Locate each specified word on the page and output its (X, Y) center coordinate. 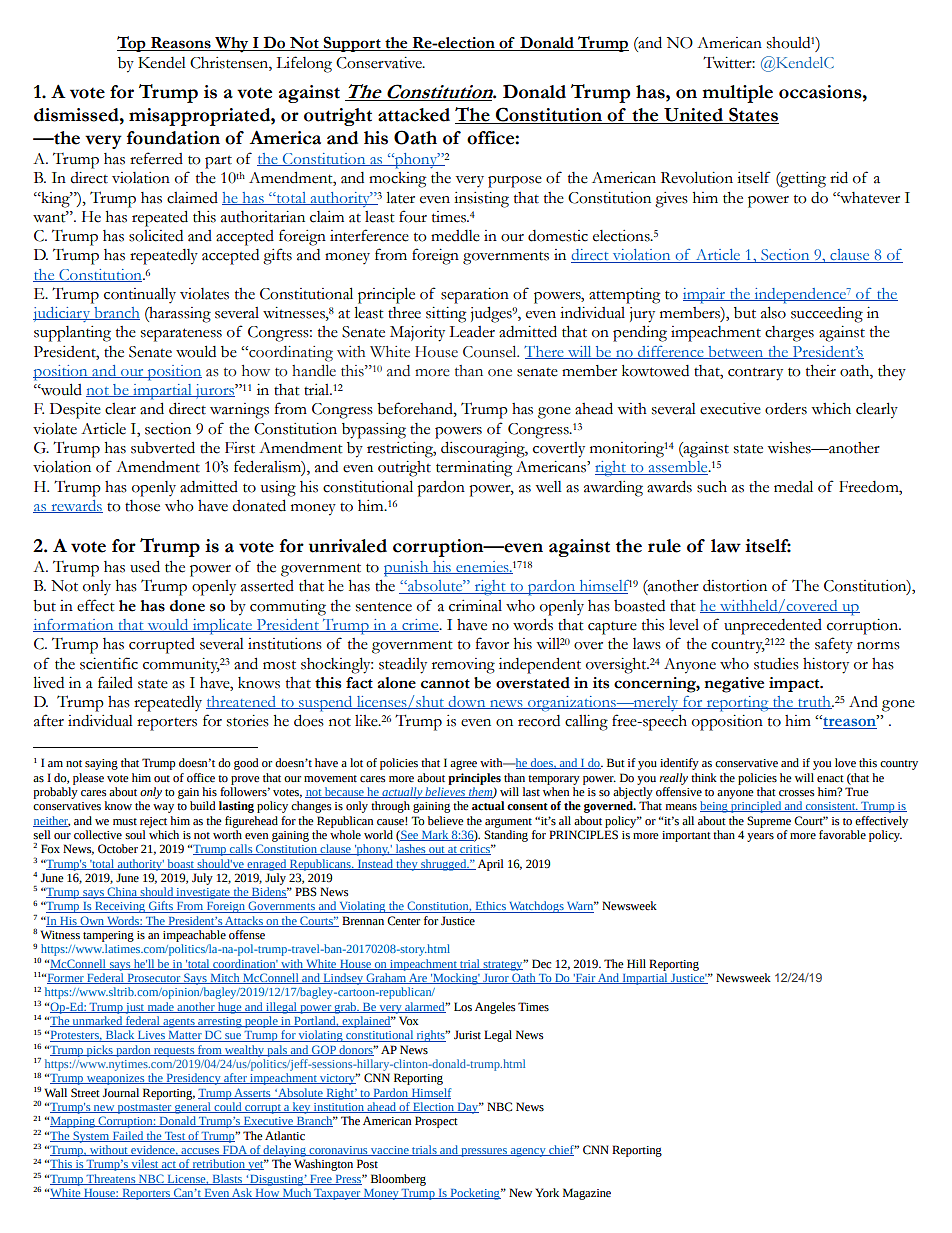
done (187, 606)
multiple (737, 94)
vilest (145, 1164)
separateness (181, 335)
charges (789, 334)
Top (132, 44)
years (760, 837)
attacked (414, 115)
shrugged (444, 865)
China (122, 892)
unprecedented (773, 627)
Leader (472, 332)
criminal (475, 606)
